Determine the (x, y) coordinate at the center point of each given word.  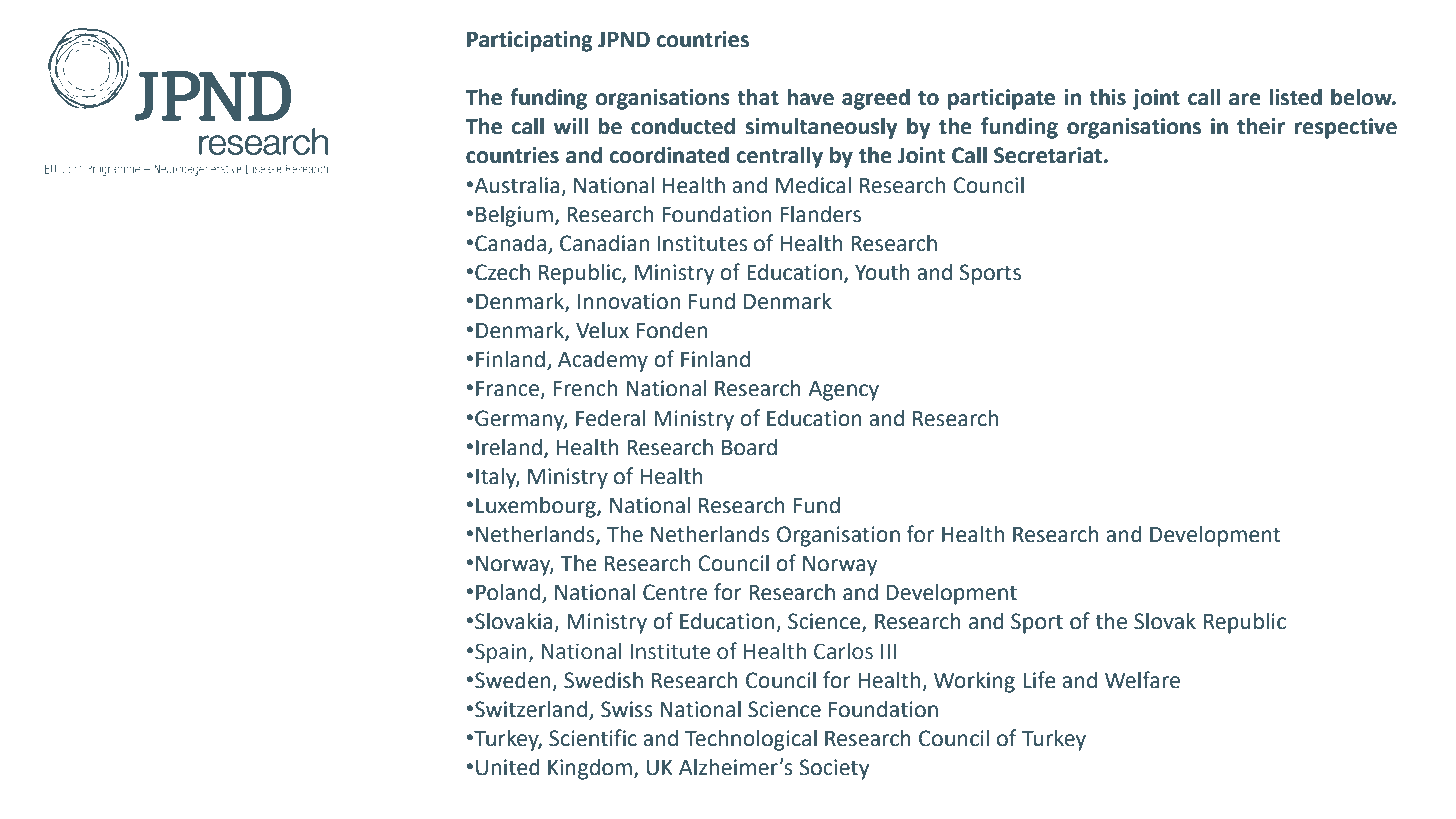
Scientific (593, 738)
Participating (530, 41)
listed (1295, 97)
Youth (882, 272)
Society (834, 769)
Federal (610, 418)
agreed (876, 99)
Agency (843, 391)
